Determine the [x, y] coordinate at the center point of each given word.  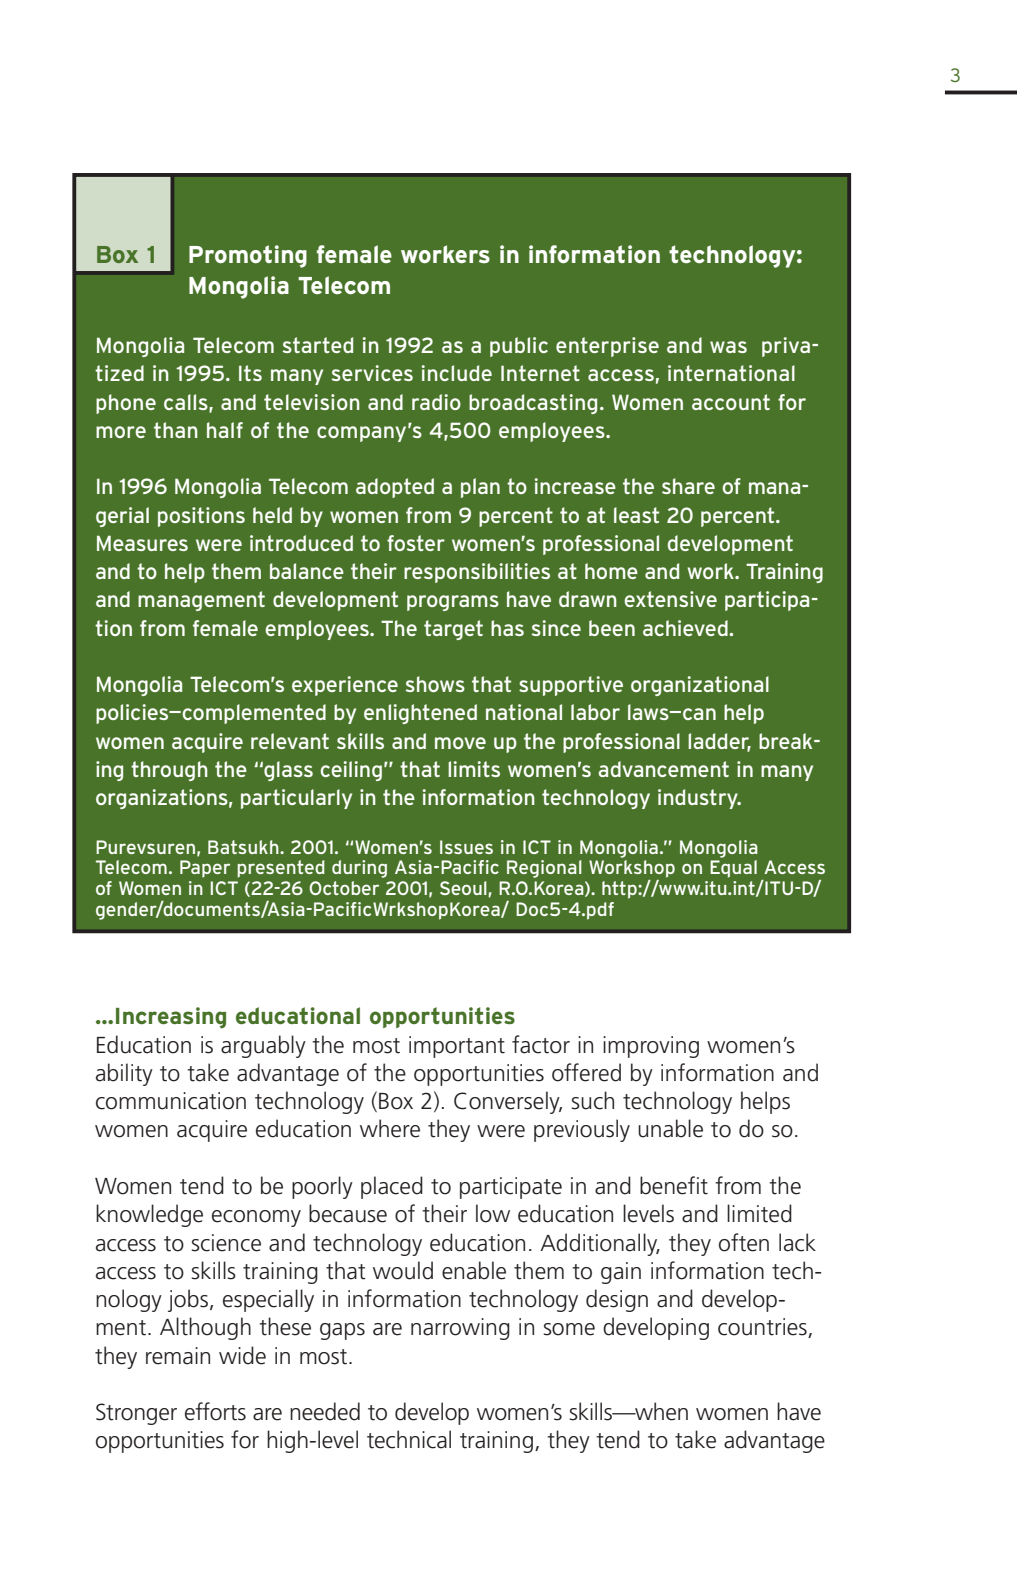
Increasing [171, 1018]
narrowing [460, 1329]
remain [178, 1356]
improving [651, 1047]
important [457, 1047]
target [453, 630]
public [519, 347]
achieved [686, 628]
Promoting [248, 256]
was [728, 347]
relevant [290, 741]
